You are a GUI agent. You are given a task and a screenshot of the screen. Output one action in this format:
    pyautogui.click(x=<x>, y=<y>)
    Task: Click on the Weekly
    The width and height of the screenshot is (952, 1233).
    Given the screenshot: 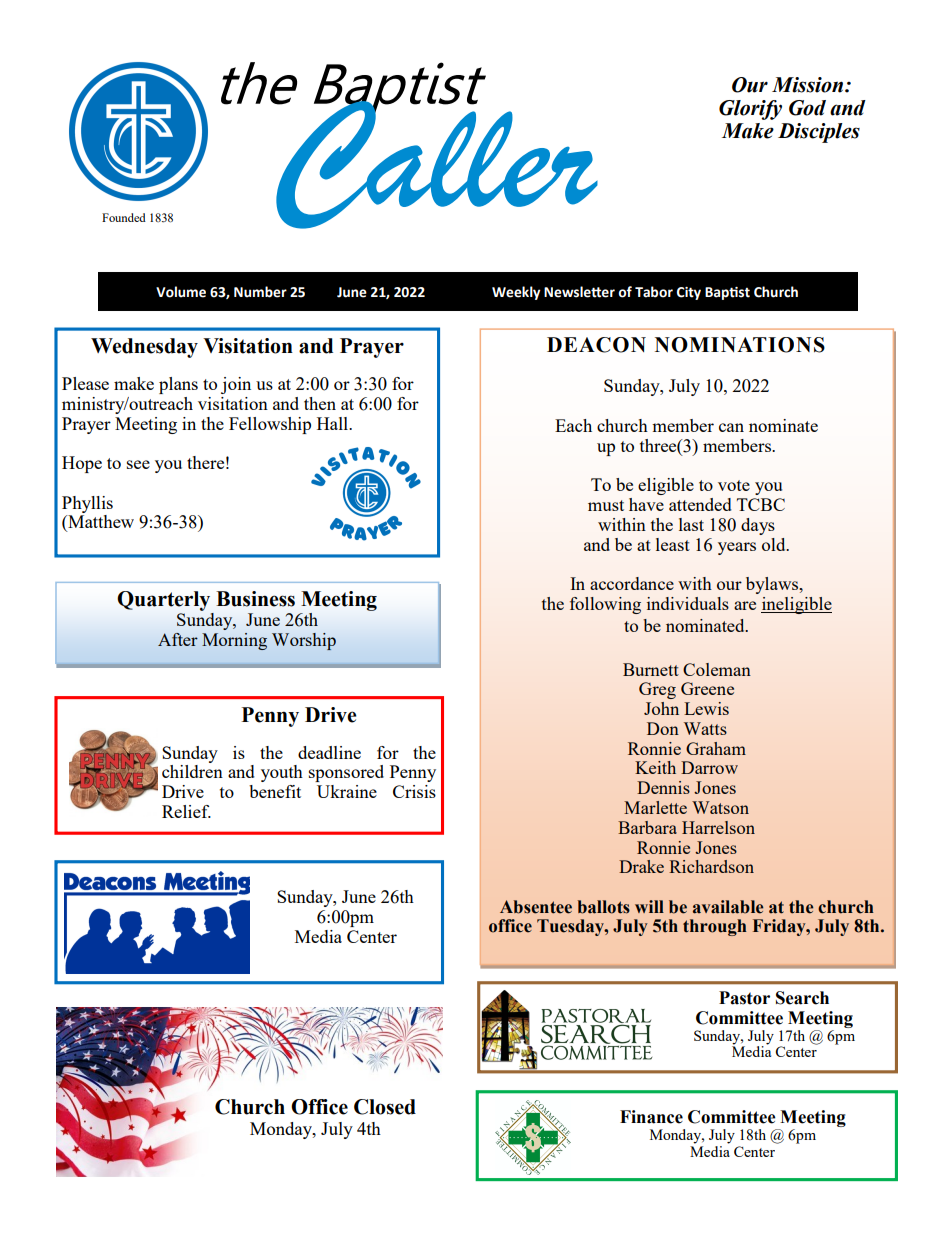 What is the action you would take?
    pyautogui.click(x=516, y=293)
